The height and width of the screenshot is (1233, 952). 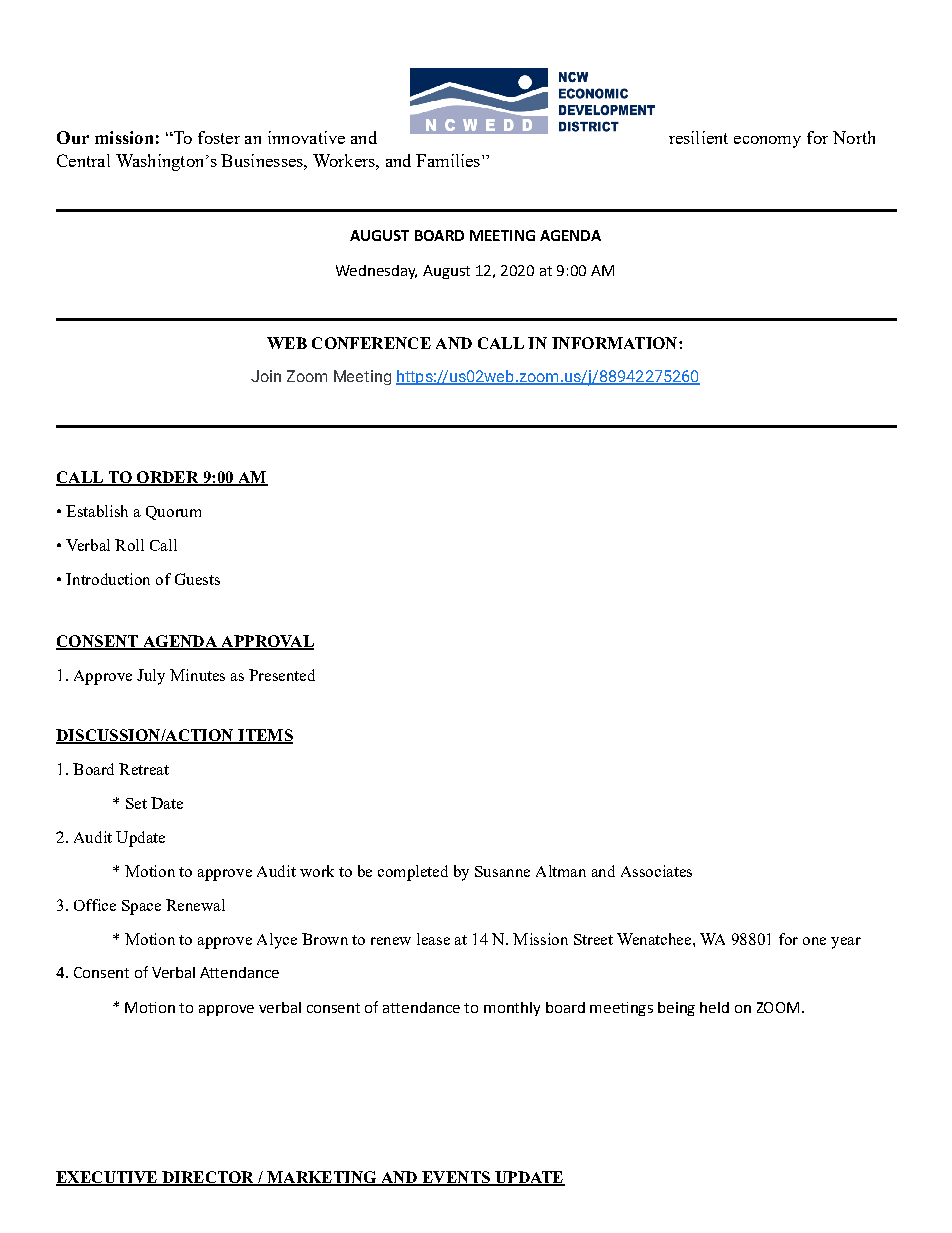 What do you see at coordinates (656, 871) in the screenshot?
I see `Associates` at bounding box center [656, 871].
